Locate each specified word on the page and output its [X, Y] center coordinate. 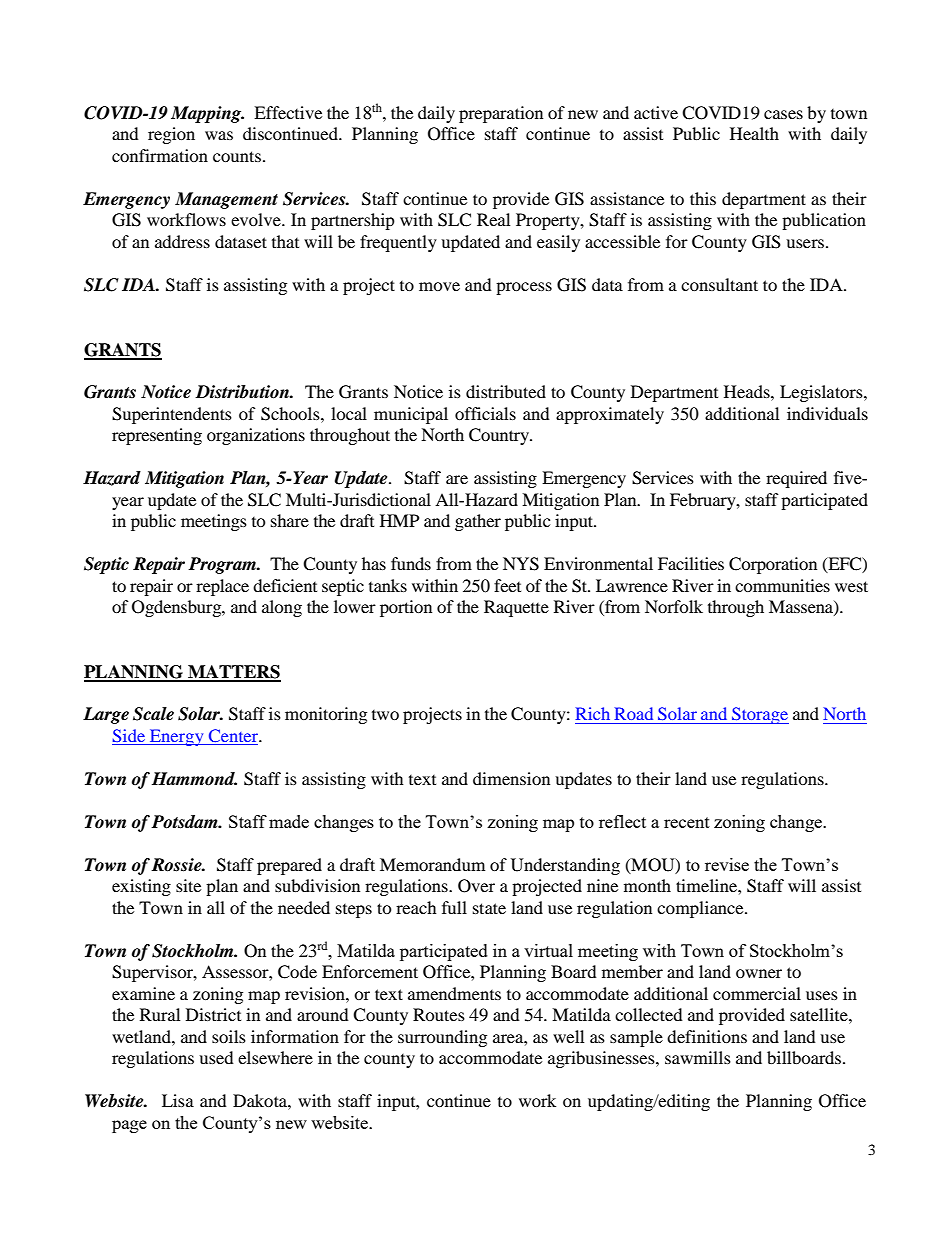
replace [222, 587]
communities [782, 585]
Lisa [178, 1100]
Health [754, 133]
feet [507, 585]
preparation [501, 114]
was [219, 135]
